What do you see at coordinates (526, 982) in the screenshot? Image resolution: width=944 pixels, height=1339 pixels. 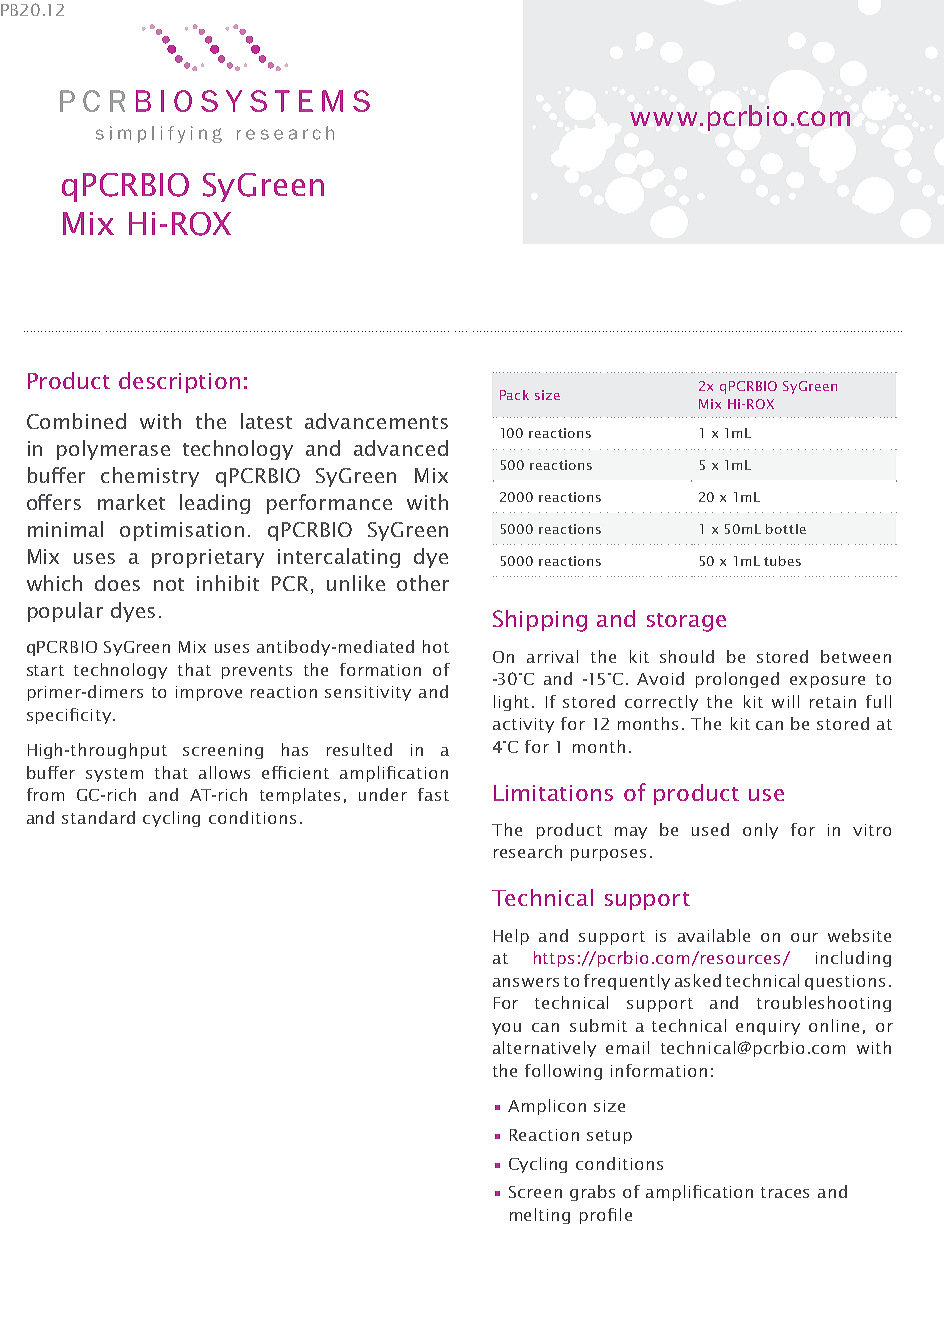 I see `answers` at bounding box center [526, 982].
